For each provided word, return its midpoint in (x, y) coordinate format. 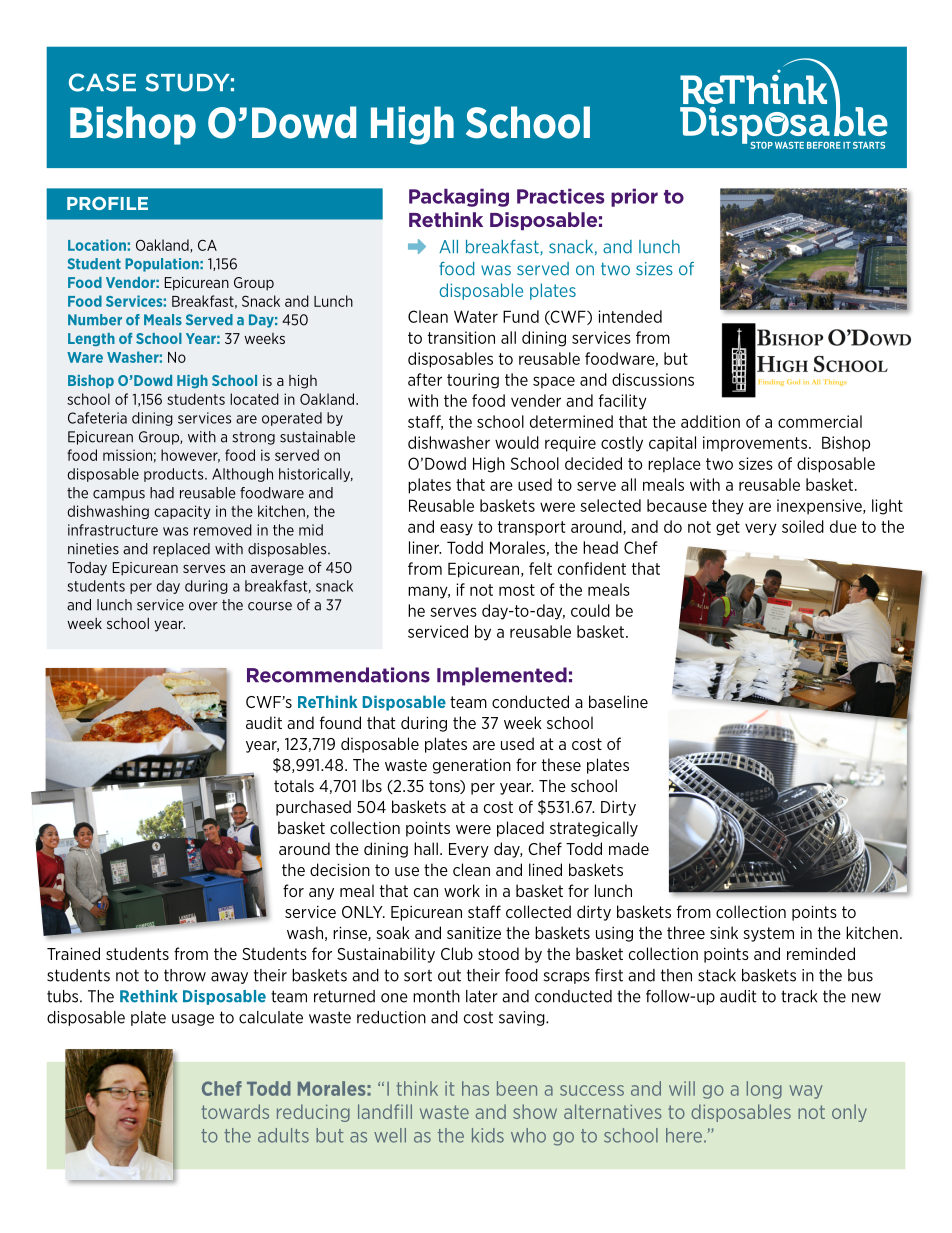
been (517, 1088)
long (764, 1090)
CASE (102, 82)
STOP (762, 145)
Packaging (459, 197)
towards (235, 1111)
